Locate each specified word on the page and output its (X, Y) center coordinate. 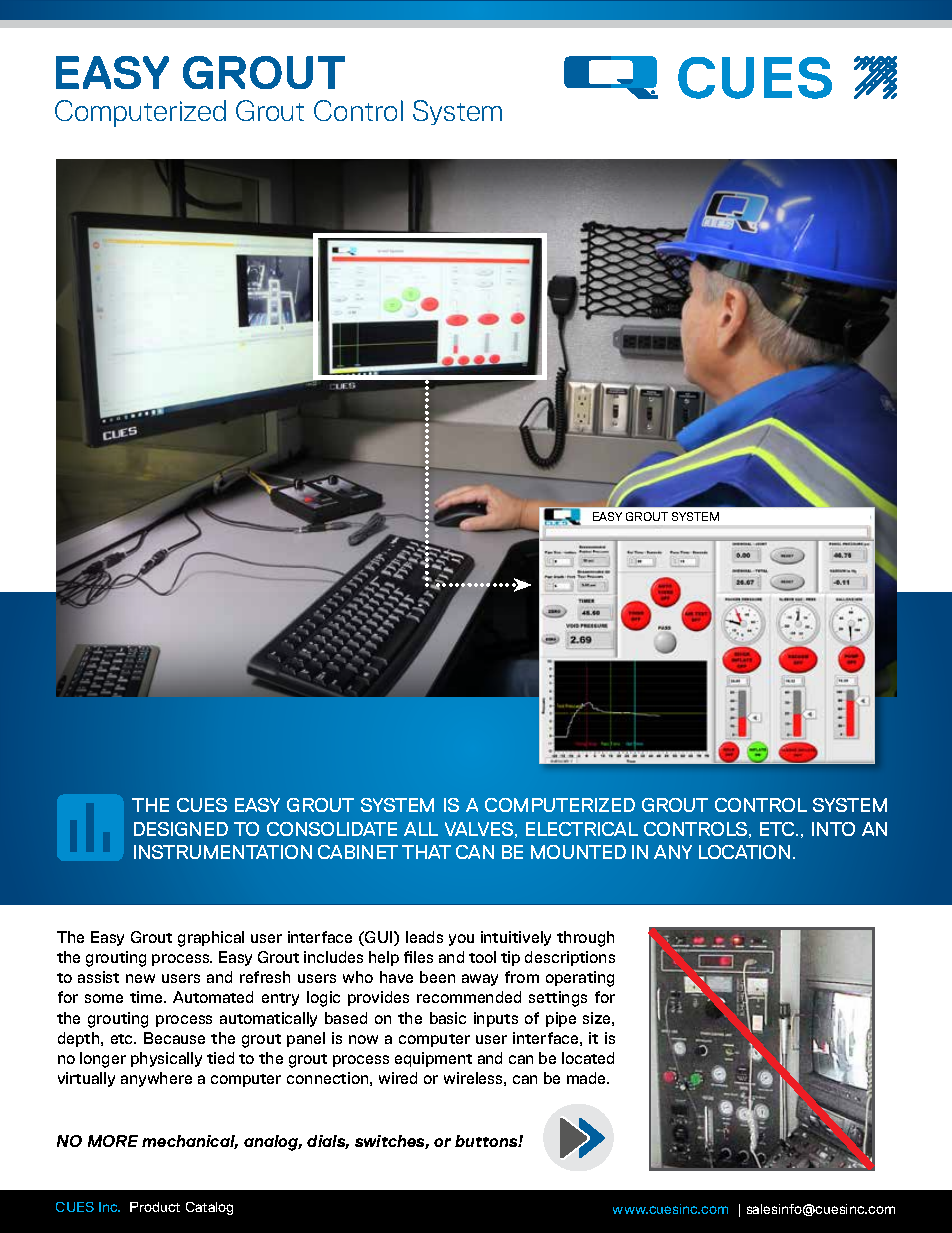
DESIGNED (181, 829)
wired (398, 1078)
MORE (113, 1141)
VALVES (480, 830)
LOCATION (744, 852)
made (588, 1078)
